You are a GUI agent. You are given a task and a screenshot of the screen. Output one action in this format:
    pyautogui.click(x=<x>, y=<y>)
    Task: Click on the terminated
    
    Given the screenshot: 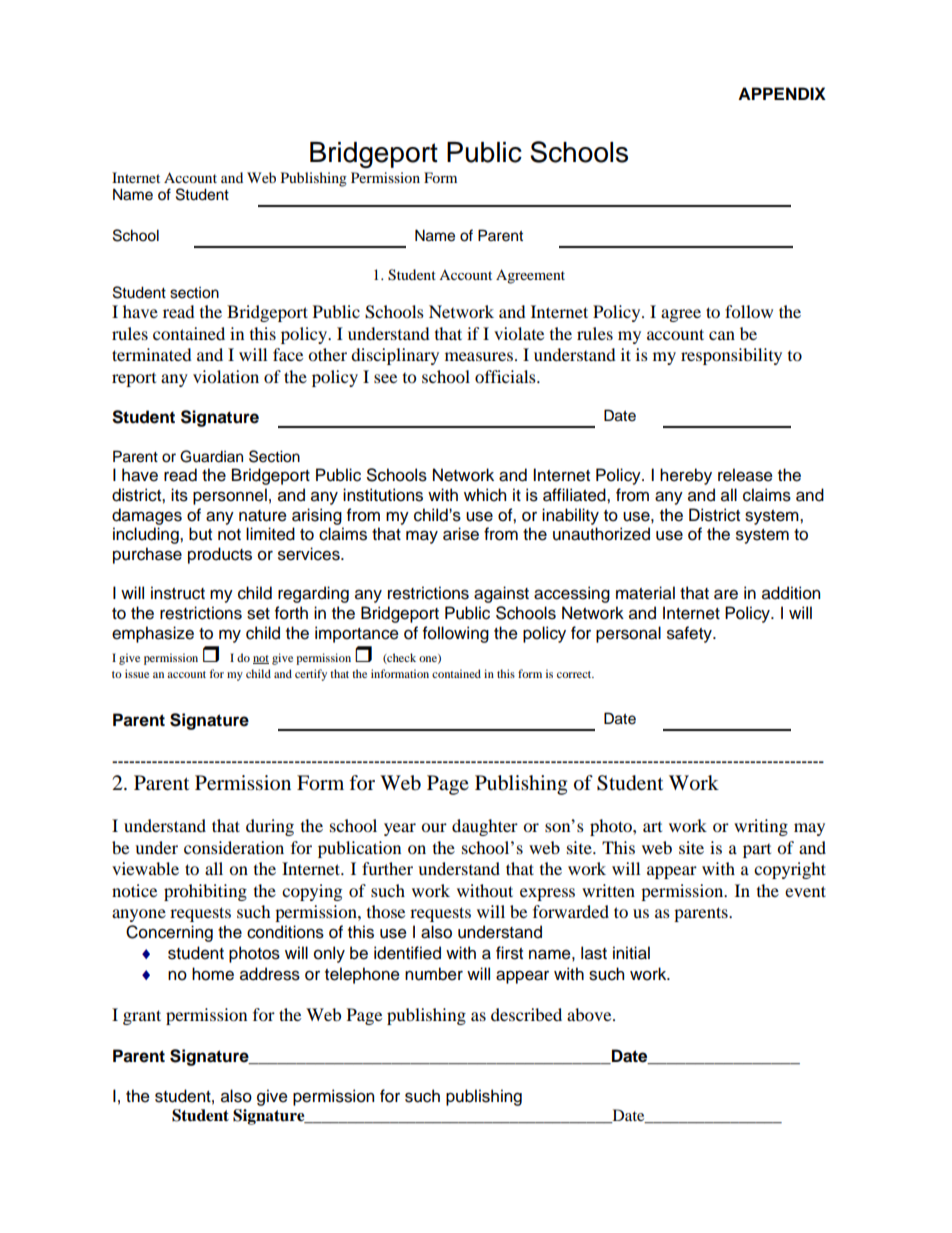 What is the action you would take?
    pyautogui.click(x=152, y=354)
